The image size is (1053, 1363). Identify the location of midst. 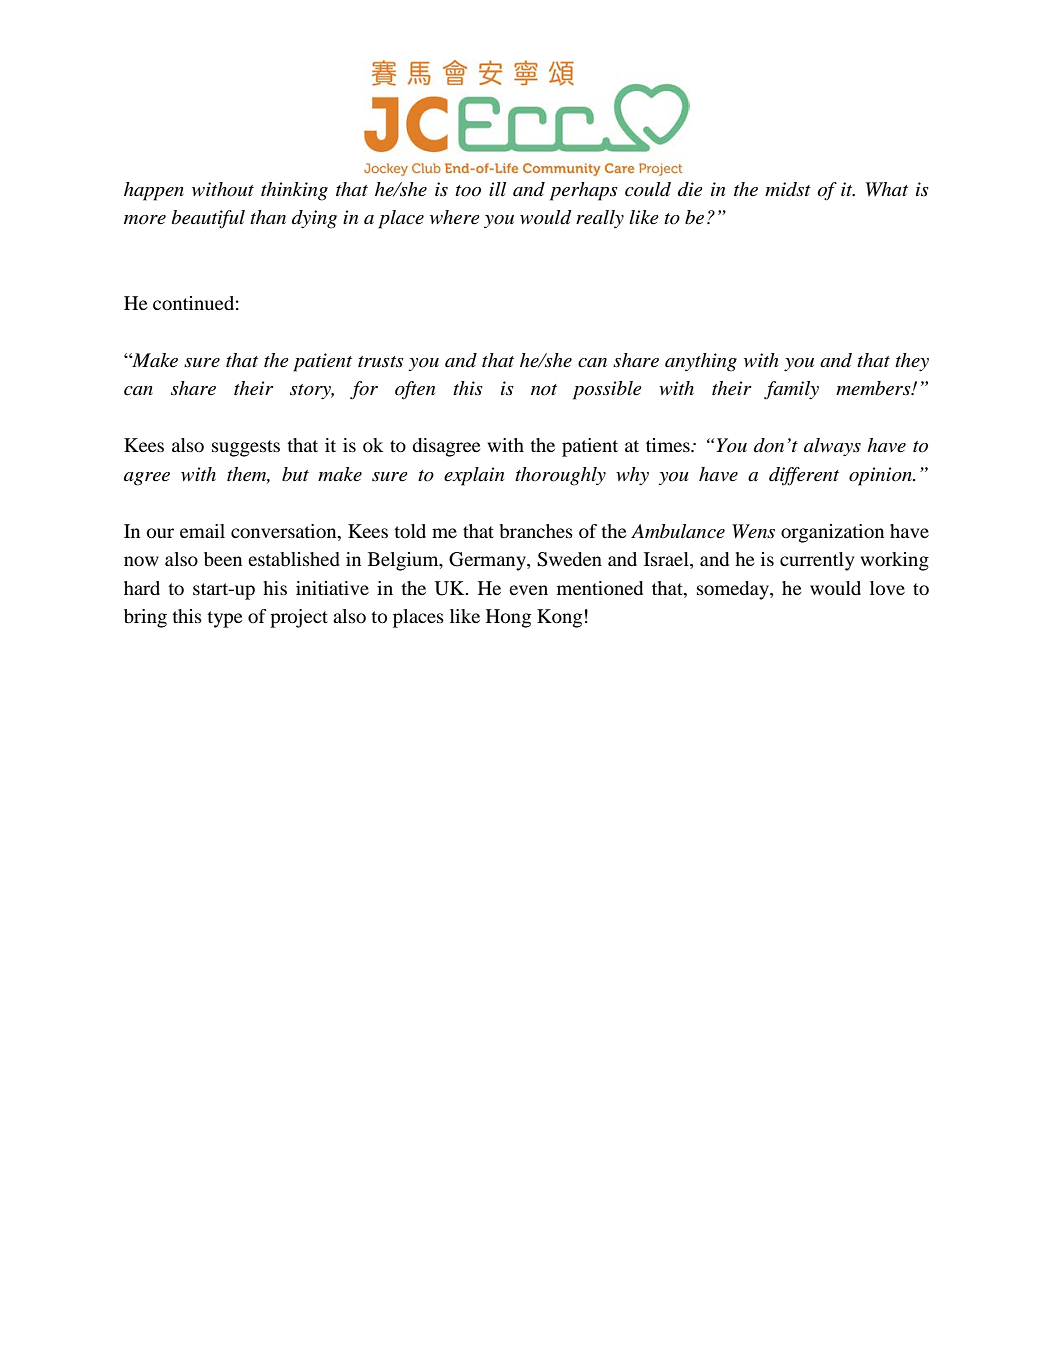
(788, 189).
